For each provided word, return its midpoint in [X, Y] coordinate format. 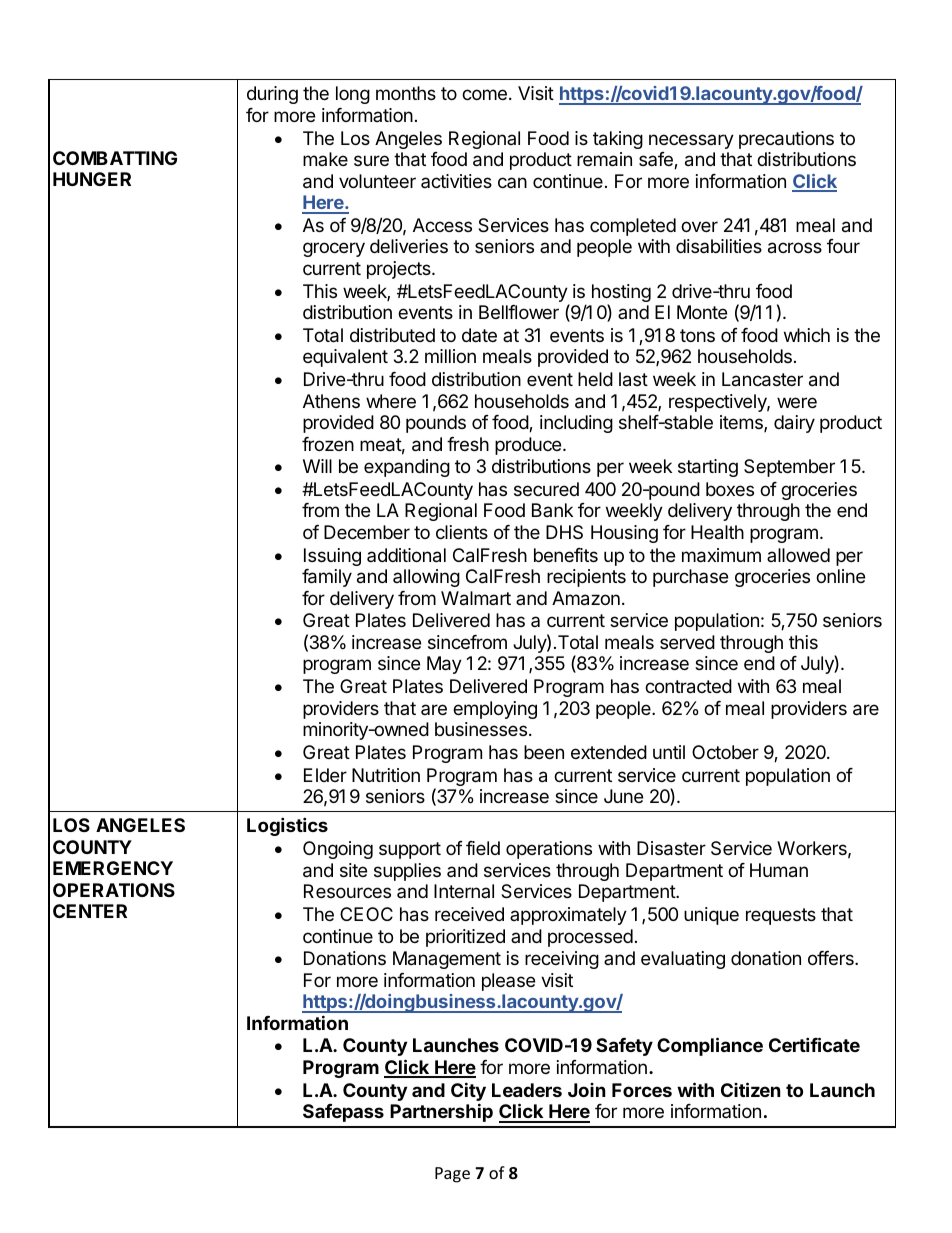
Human [779, 870]
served [687, 642]
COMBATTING [115, 158]
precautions [786, 140]
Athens [331, 401]
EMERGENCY [113, 868]
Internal [464, 891]
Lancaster [762, 379]
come [484, 94]
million [450, 356]
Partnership [441, 1112]
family [327, 578]
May [444, 665]
